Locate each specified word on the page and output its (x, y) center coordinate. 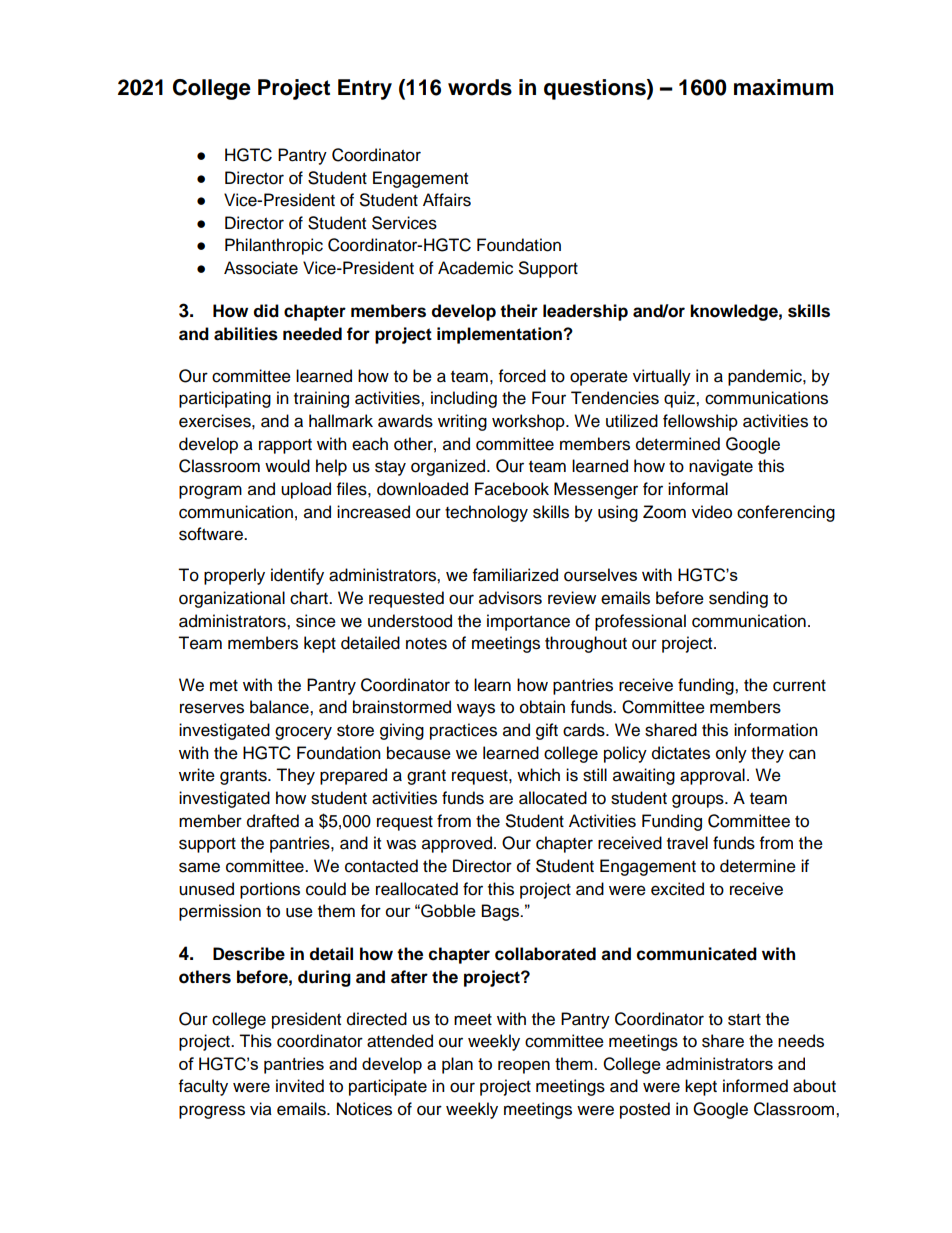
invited (300, 1086)
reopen (524, 1067)
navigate (721, 467)
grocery (303, 733)
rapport (285, 446)
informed (755, 1086)
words (480, 87)
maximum (783, 87)
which (538, 775)
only (731, 754)
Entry (365, 89)
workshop (529, 422)
